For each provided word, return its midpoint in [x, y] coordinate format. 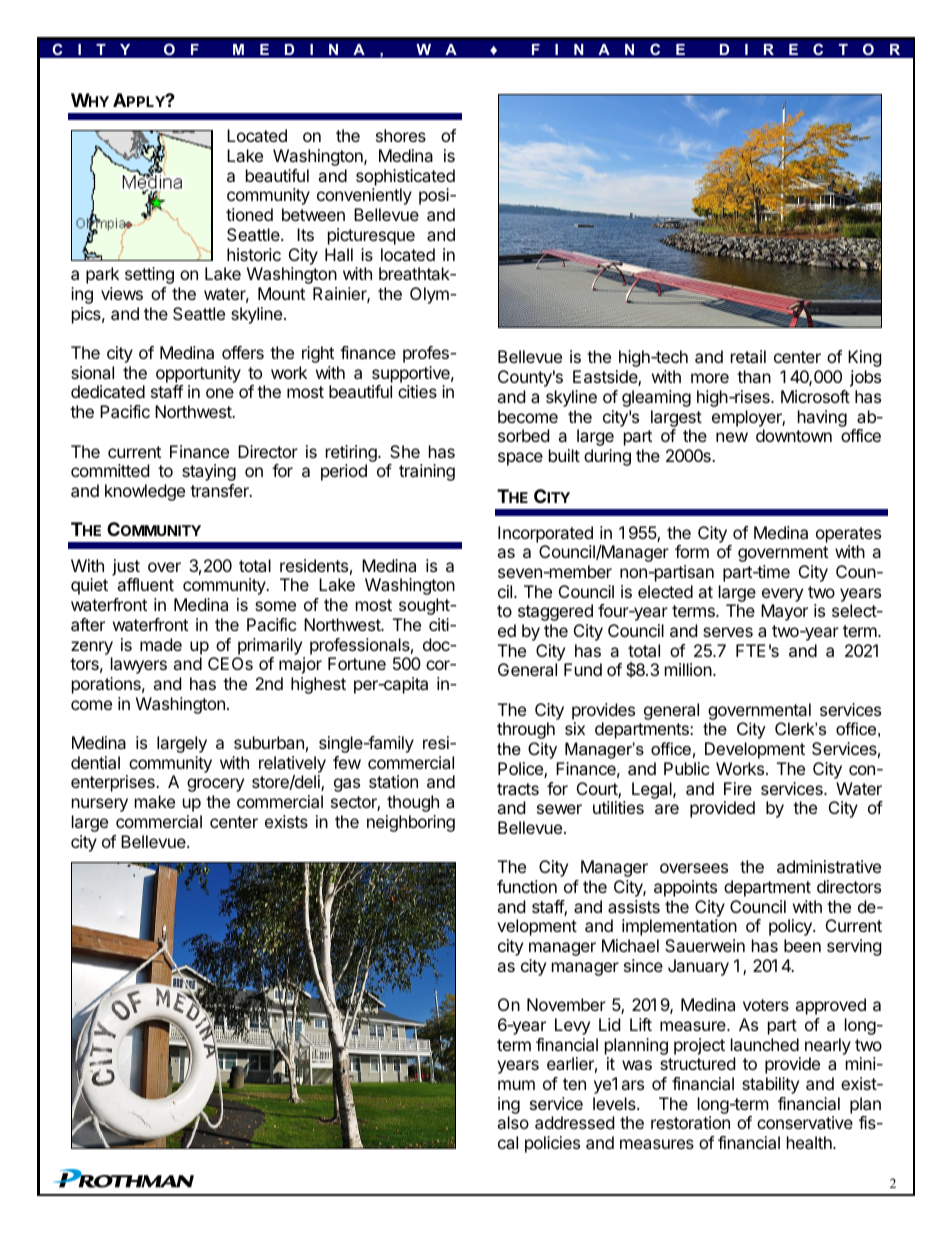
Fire [738, 788]
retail [748, 356]
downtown [794, 435]
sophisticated [405, 177]
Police [521, 770]
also [513, 1122]
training [427, 472]
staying [209, 472]
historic [254, 254]
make [155, 801]
